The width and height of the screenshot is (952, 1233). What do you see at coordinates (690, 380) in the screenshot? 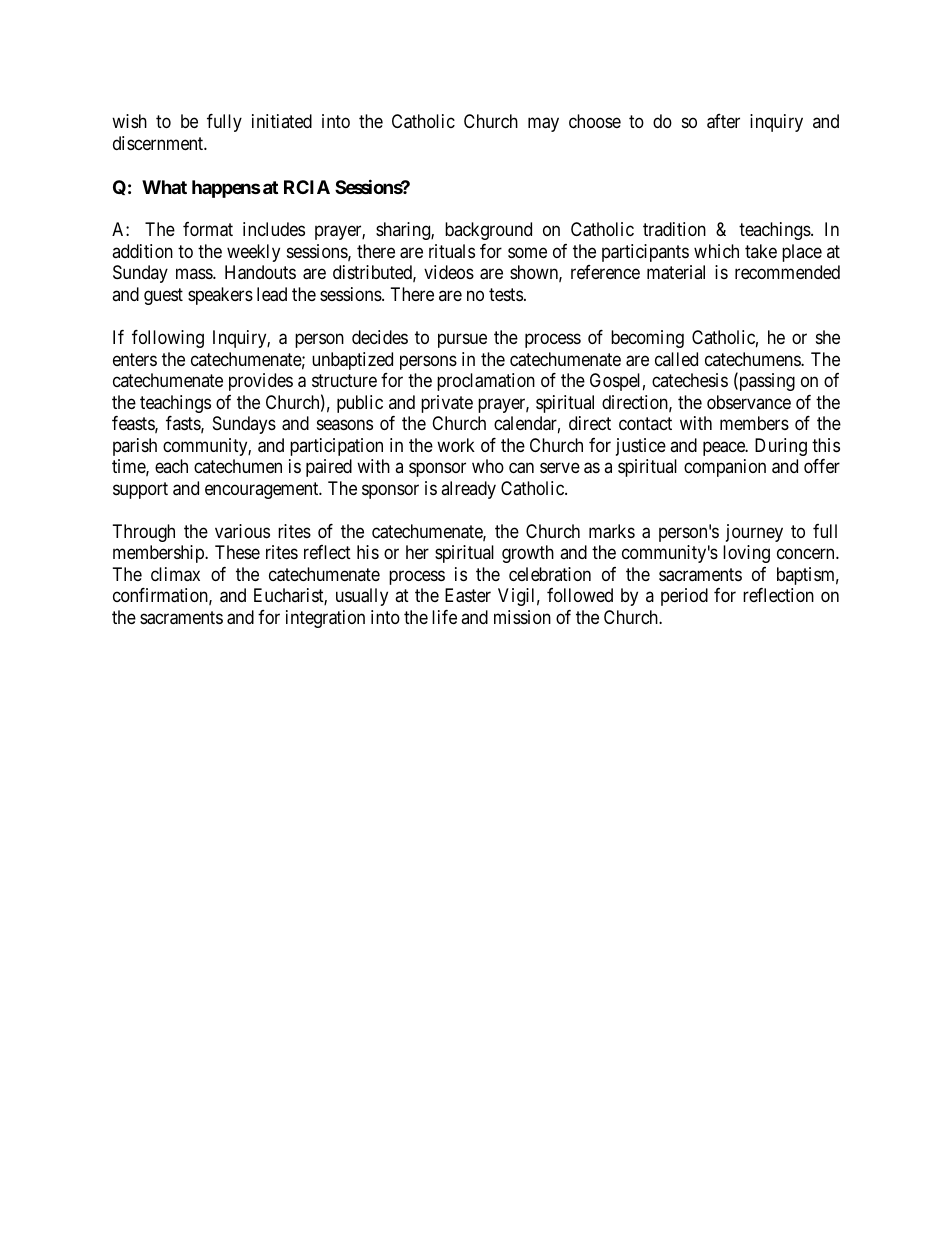
I see `catechesis` at bounding box center [690, 380].
